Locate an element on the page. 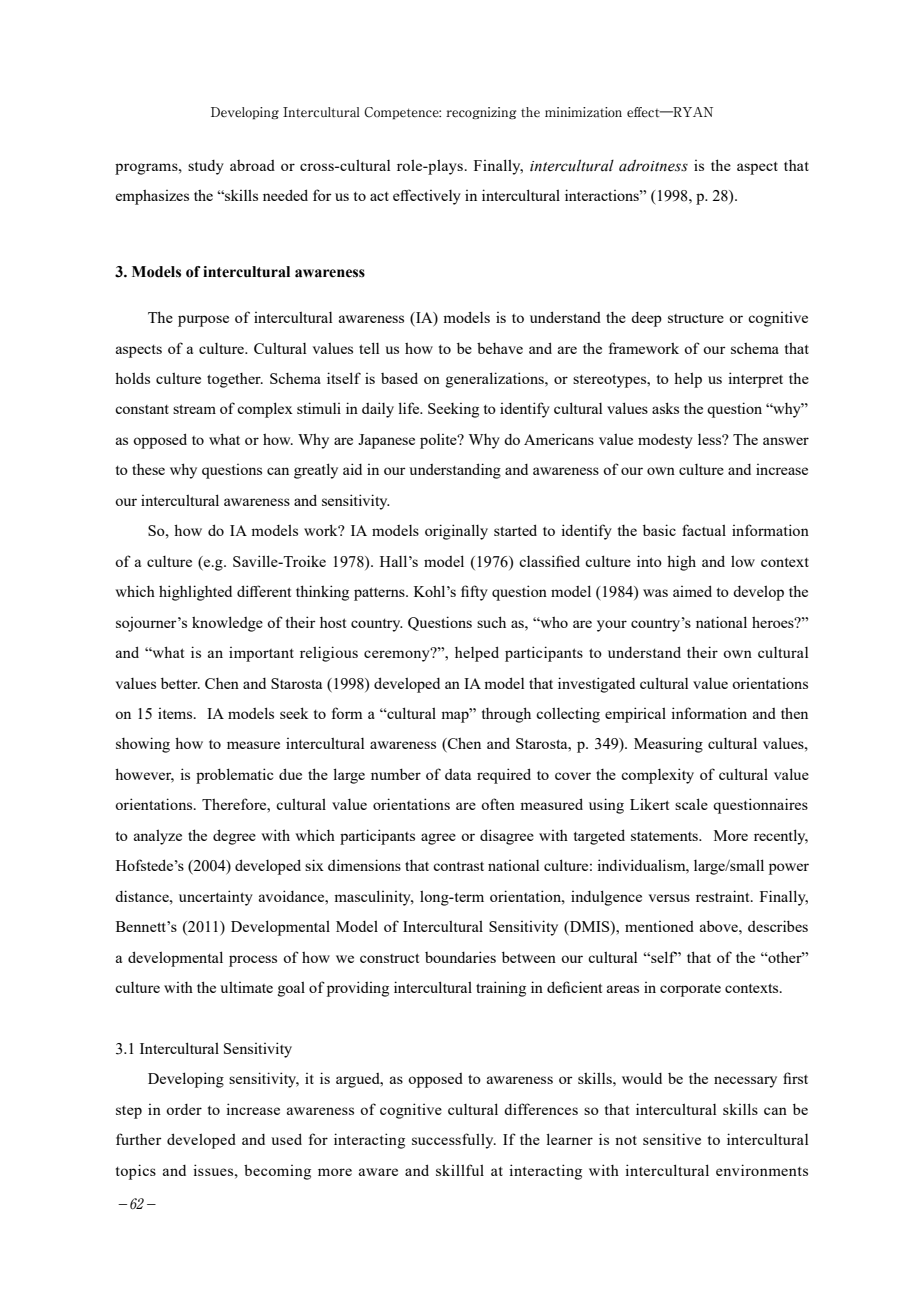  degree is located at coordinates (234, 837).
